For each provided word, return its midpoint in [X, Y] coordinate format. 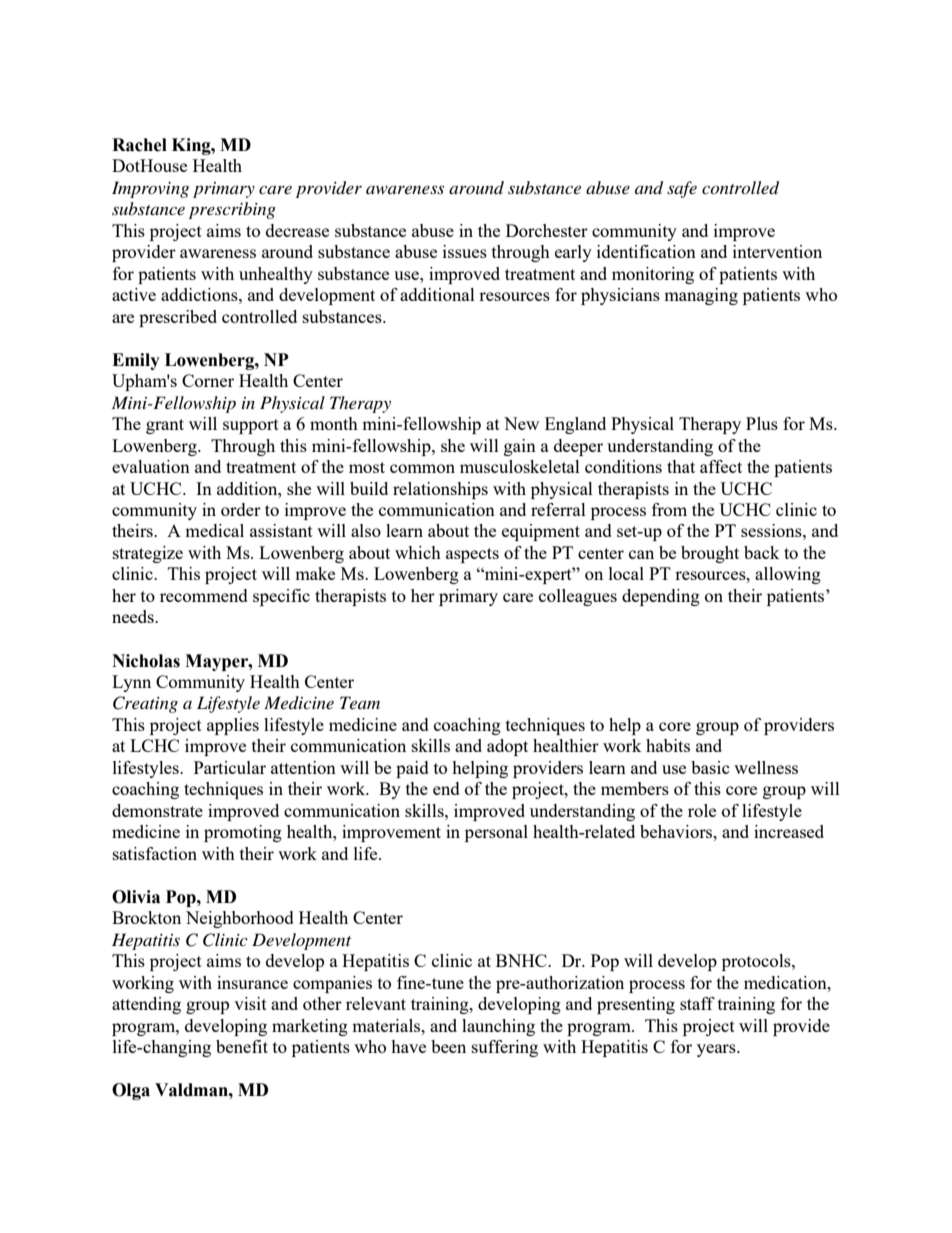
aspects [472, 555]
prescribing [232, 210]
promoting [243, 833]
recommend [204, 595]
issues [465, 251]
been [448, 1046]
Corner [208, 380]
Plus [762, 423]
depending [661, 597]
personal [496, 833]
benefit [242, 1046]
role [702, 810]
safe [682, 189]
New [521, 423]
